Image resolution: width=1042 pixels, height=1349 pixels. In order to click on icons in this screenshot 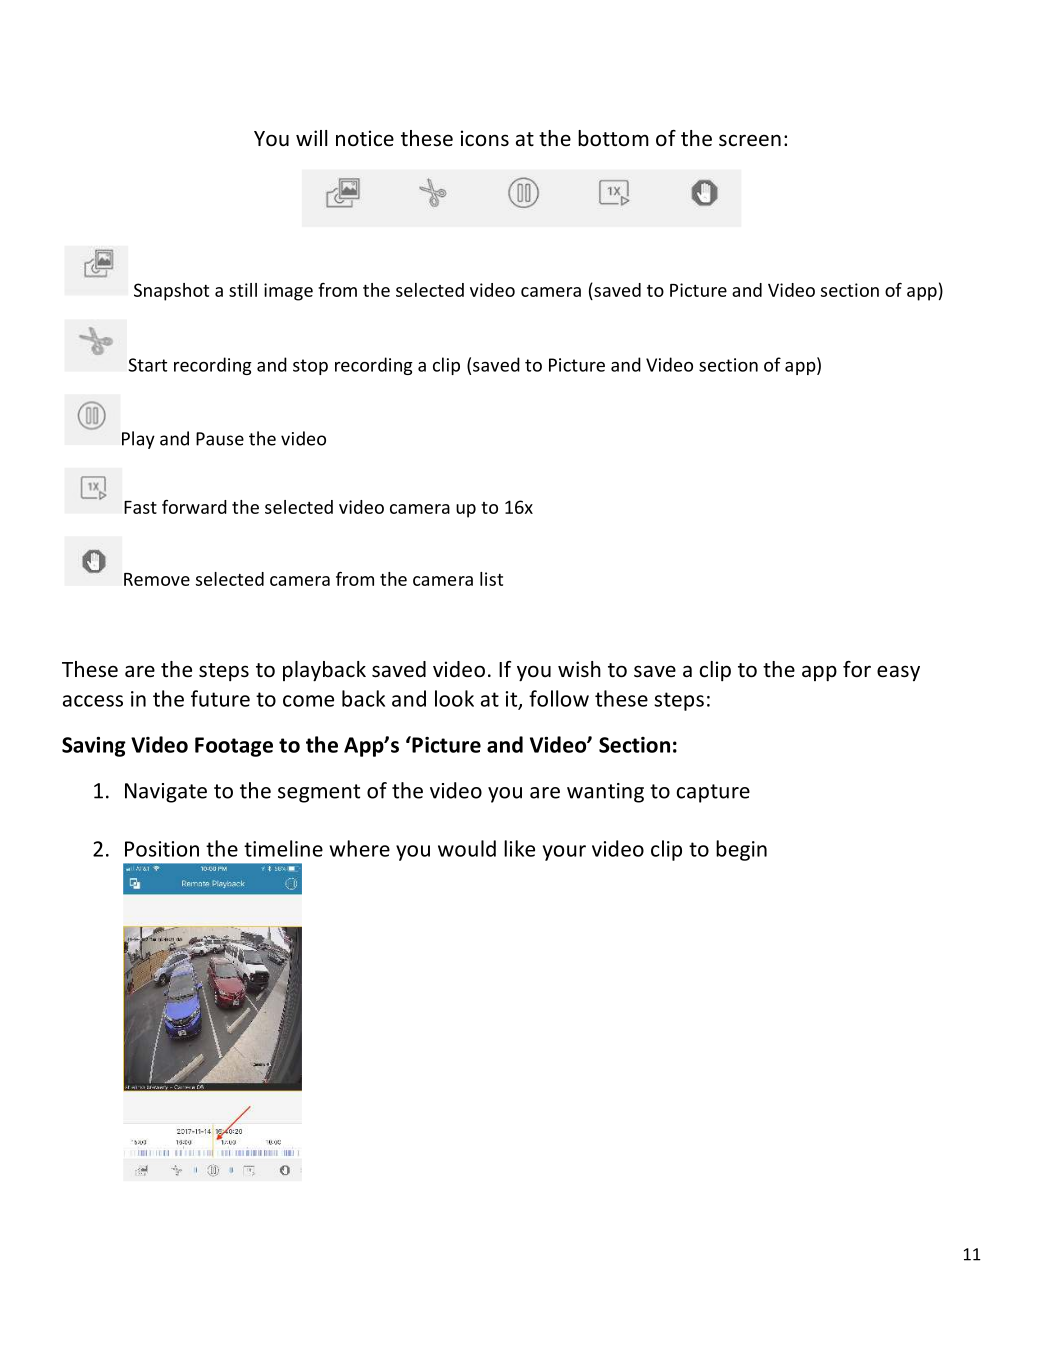, I will do `click(485, 138)`.
